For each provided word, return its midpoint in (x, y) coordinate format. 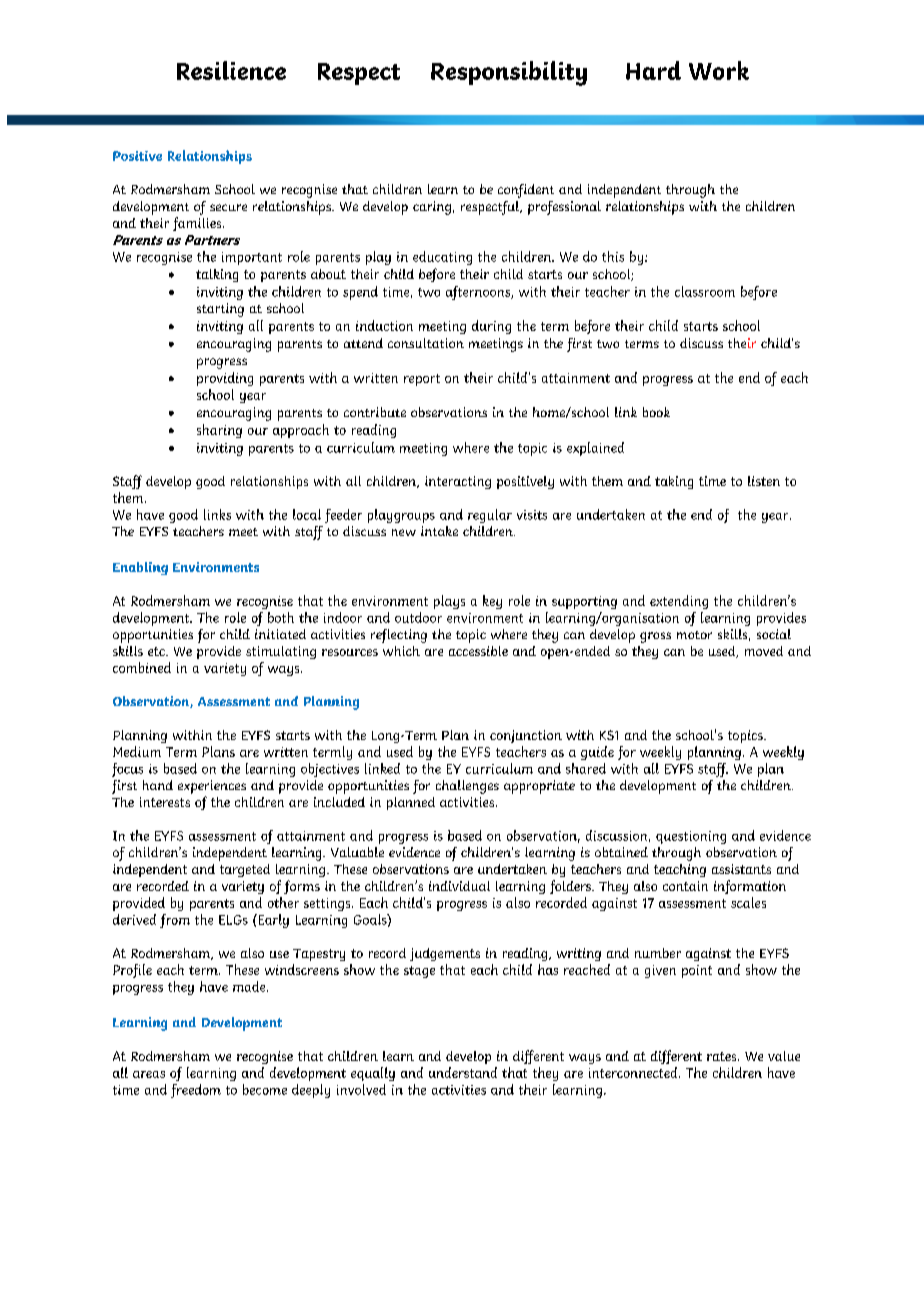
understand (463, 1072)
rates (723, 1056)
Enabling (140, 568)
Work (719, 70)
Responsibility (509, 73)
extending (679, 602)
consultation (426, 343)
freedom (196, 1091)
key (492, 602)
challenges (467, 787)
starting (220, 310)
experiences (212, 787)
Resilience (231, 70)
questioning (691, 837)
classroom (705, 291)
